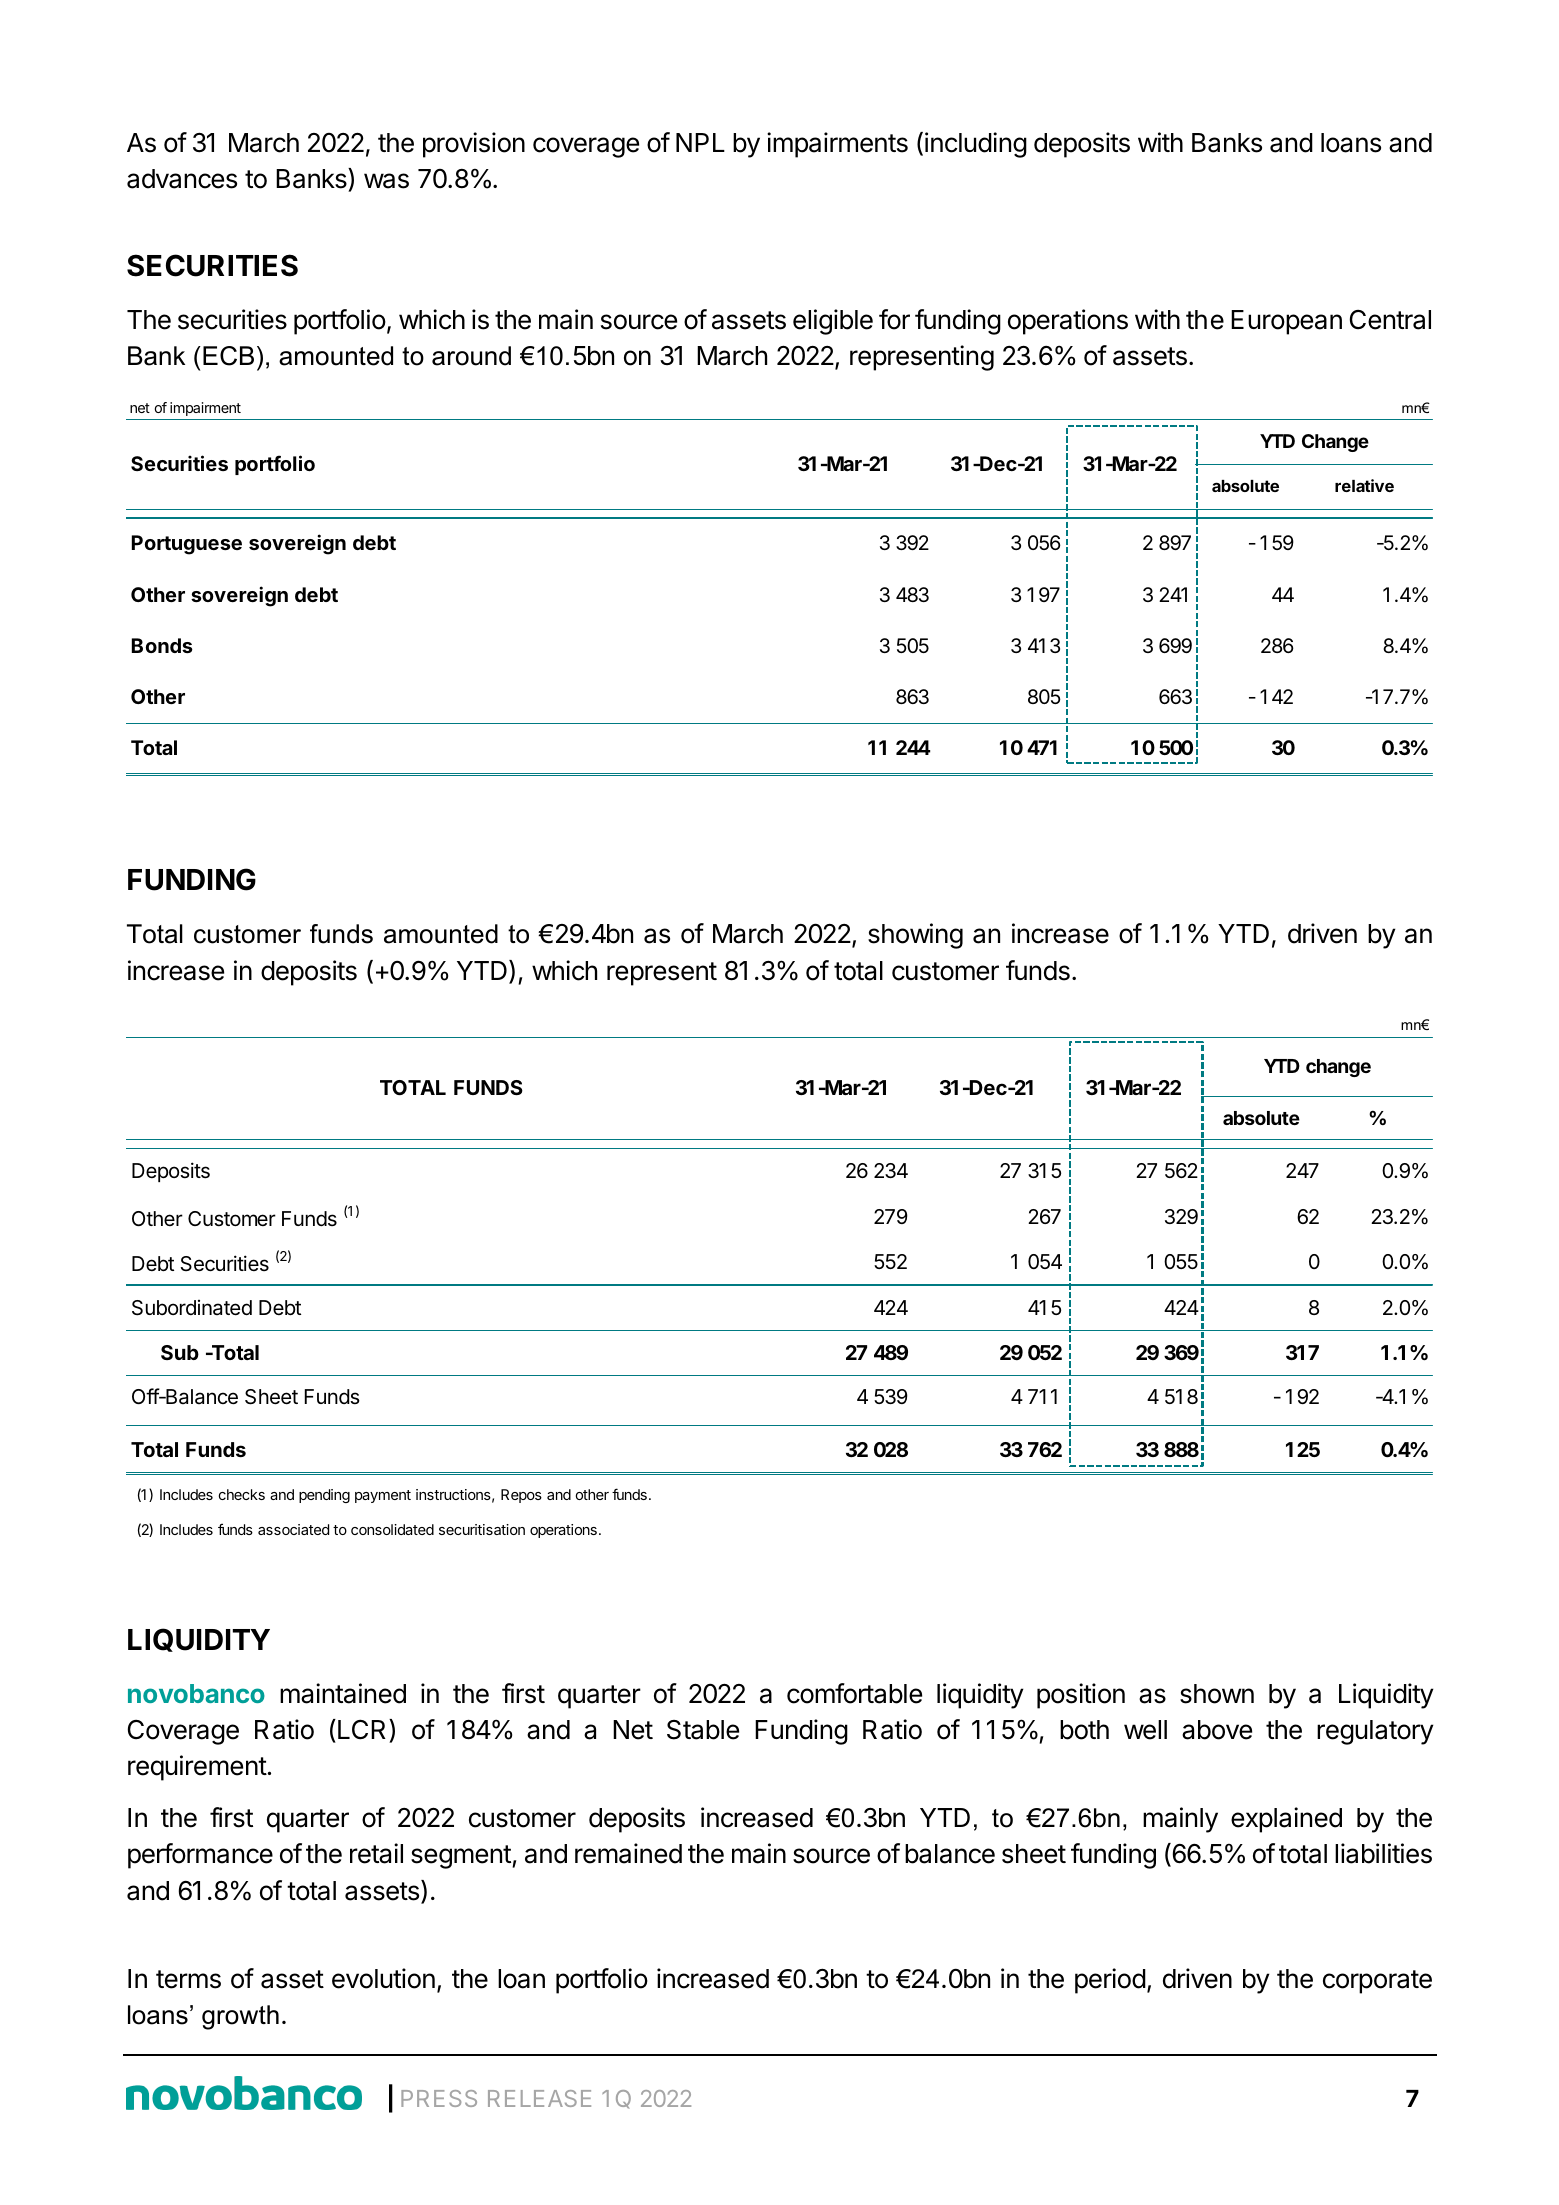 The image size is (1559, 2205). What do you see at coordinates (1217, 1694) in the document?
I see `shown` at bounding box center [1217, 1694].
